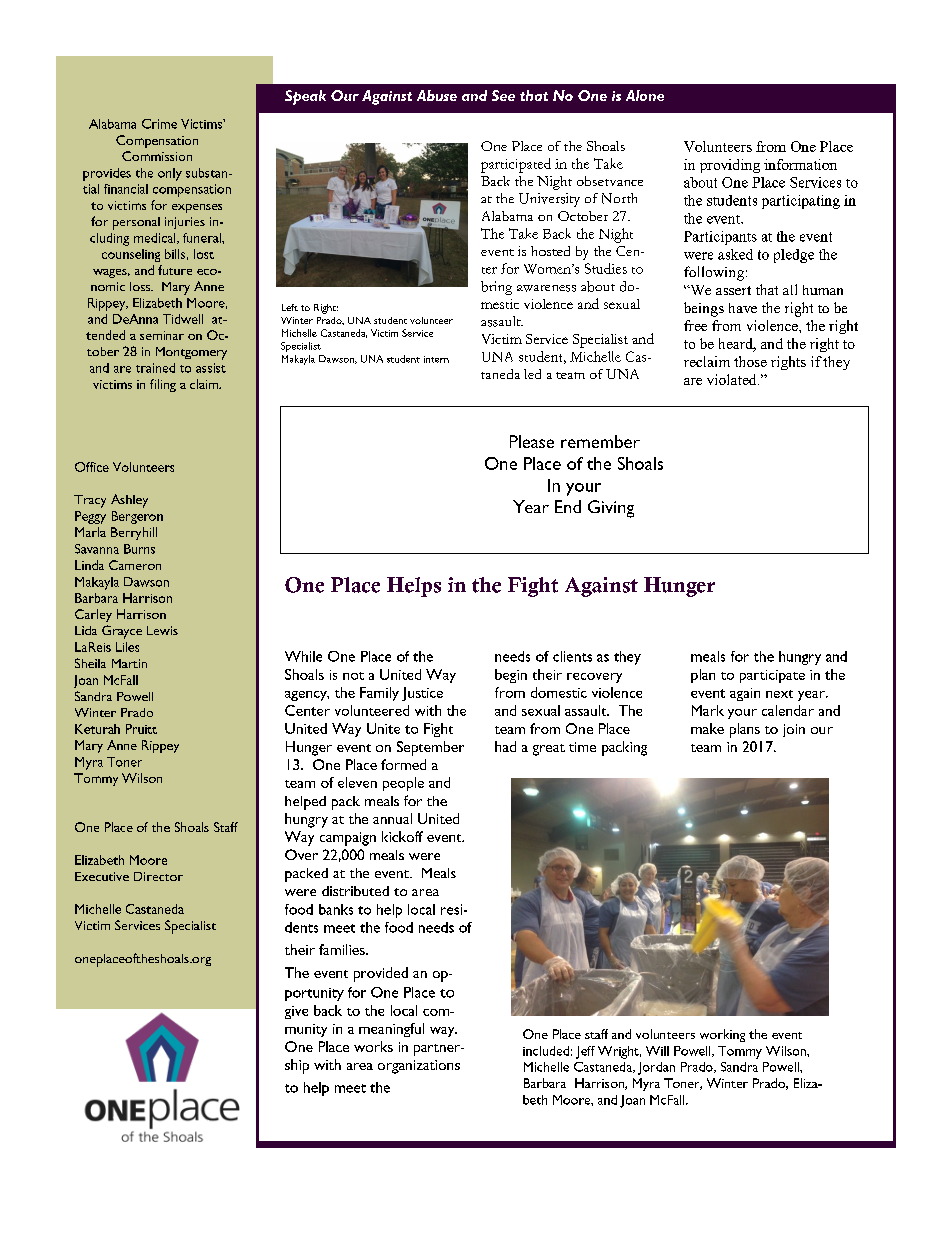  Describe the element at coordinates (437, 95) in the image. I see `Abuse` at that location.
